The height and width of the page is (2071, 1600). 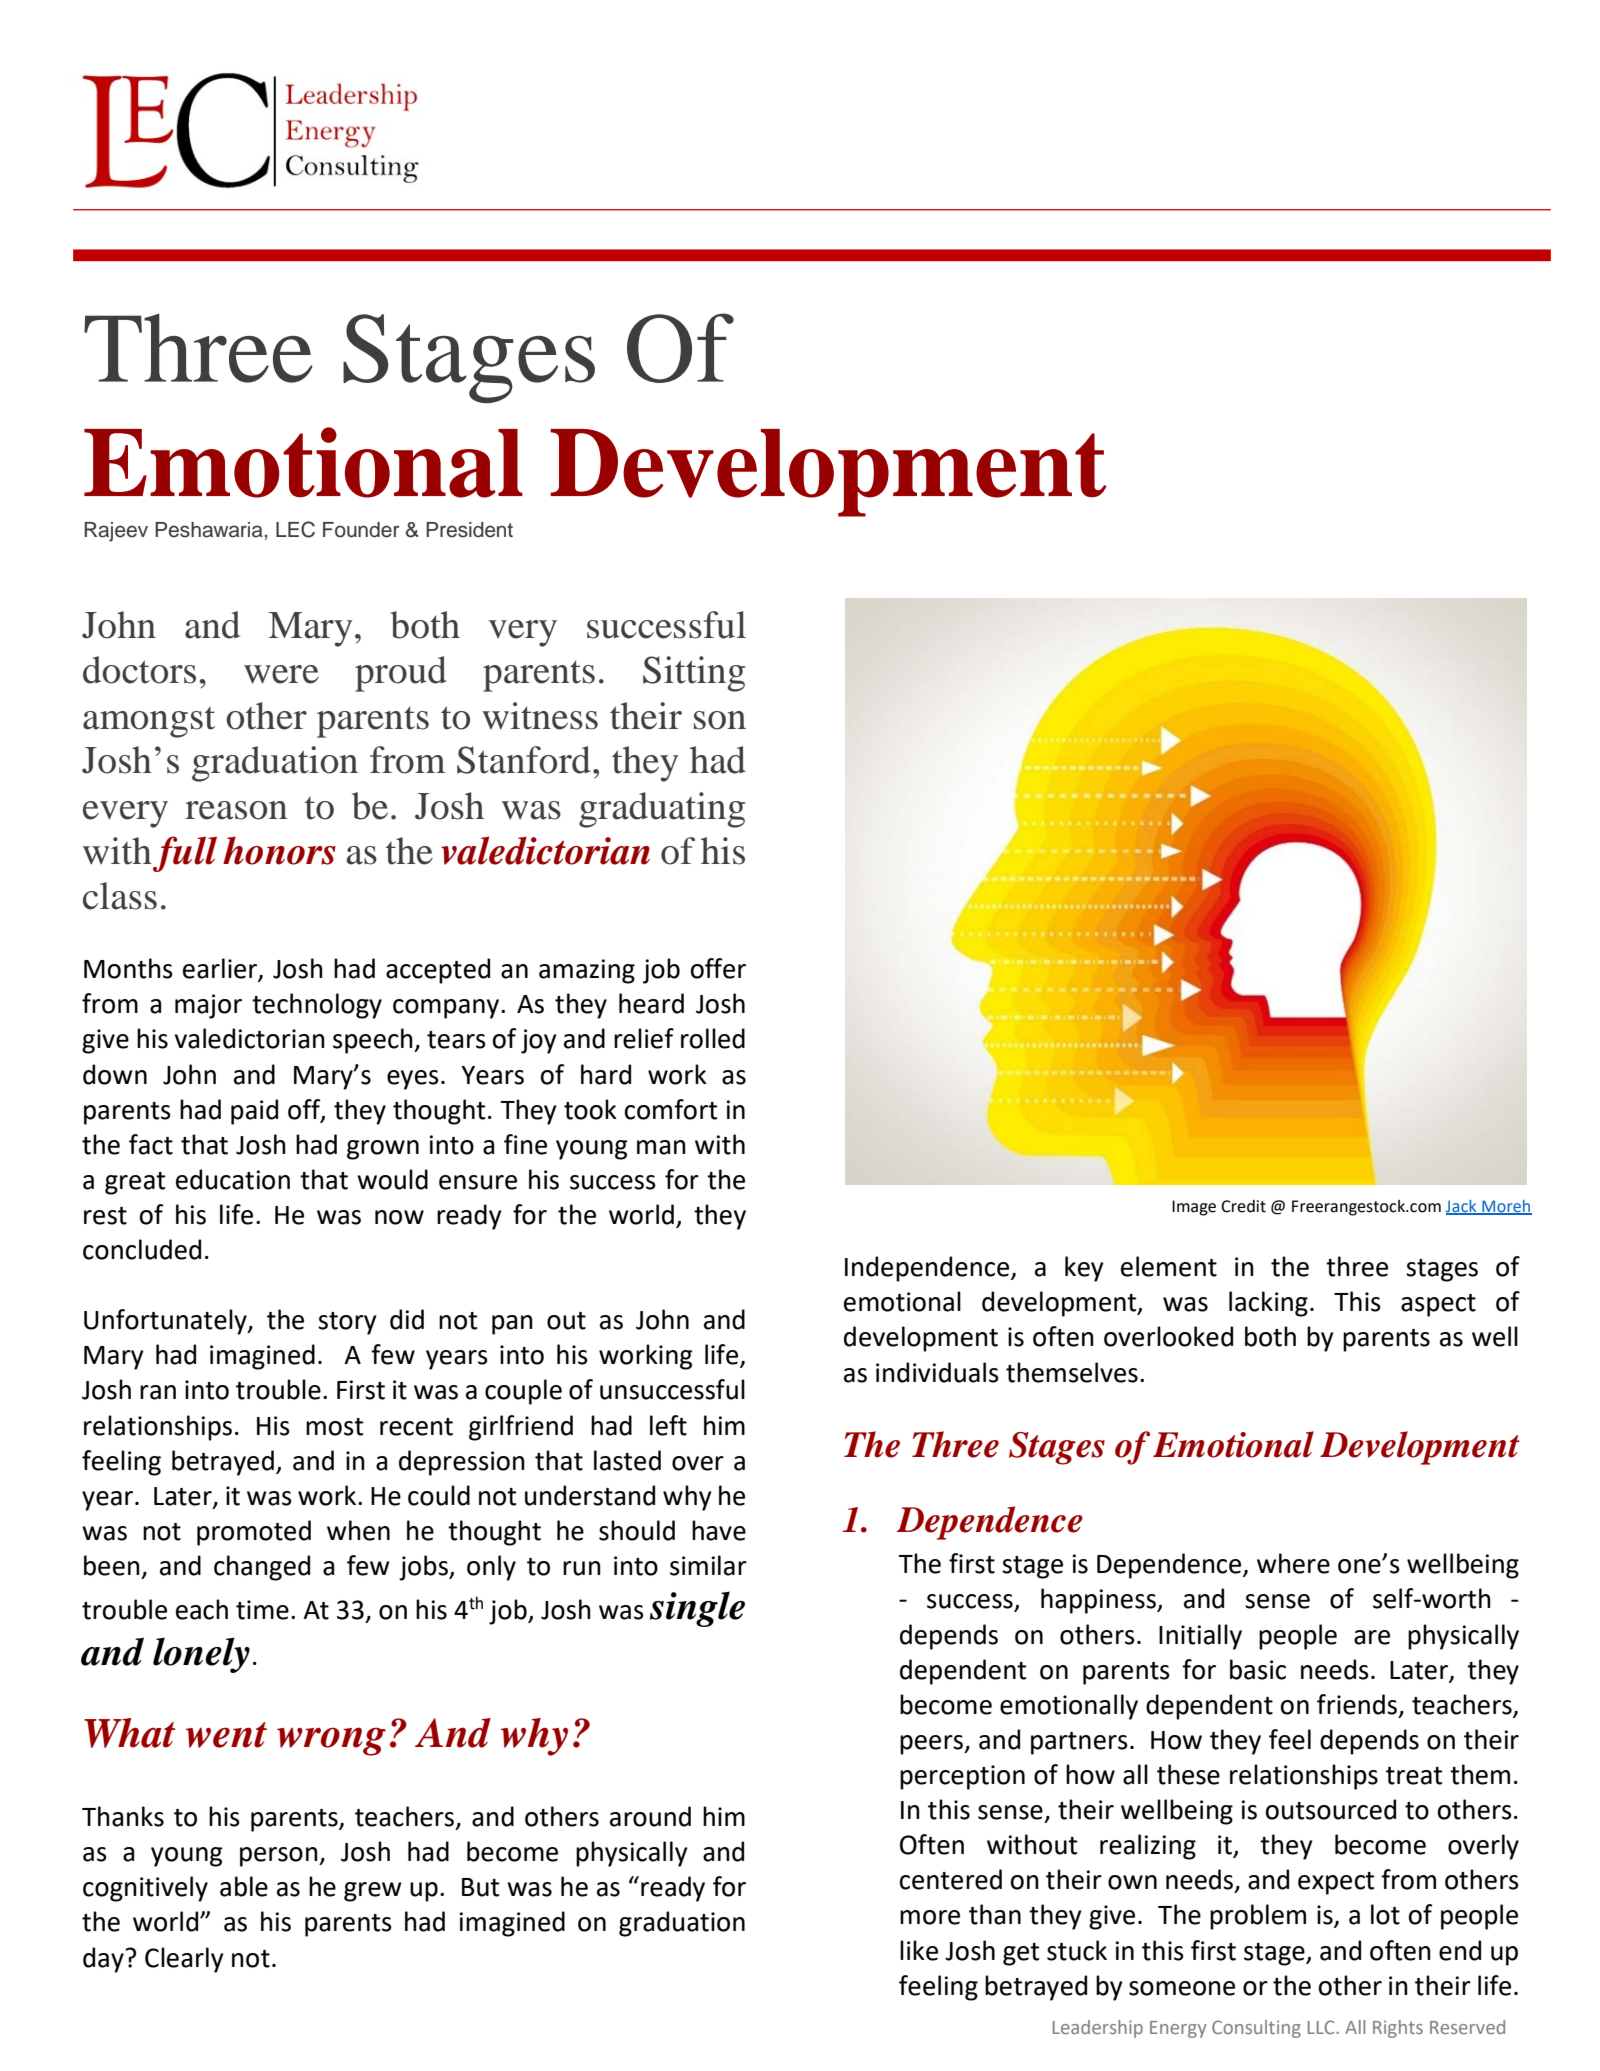 I want to click on Clearly, so click(x=184, y=1960).
